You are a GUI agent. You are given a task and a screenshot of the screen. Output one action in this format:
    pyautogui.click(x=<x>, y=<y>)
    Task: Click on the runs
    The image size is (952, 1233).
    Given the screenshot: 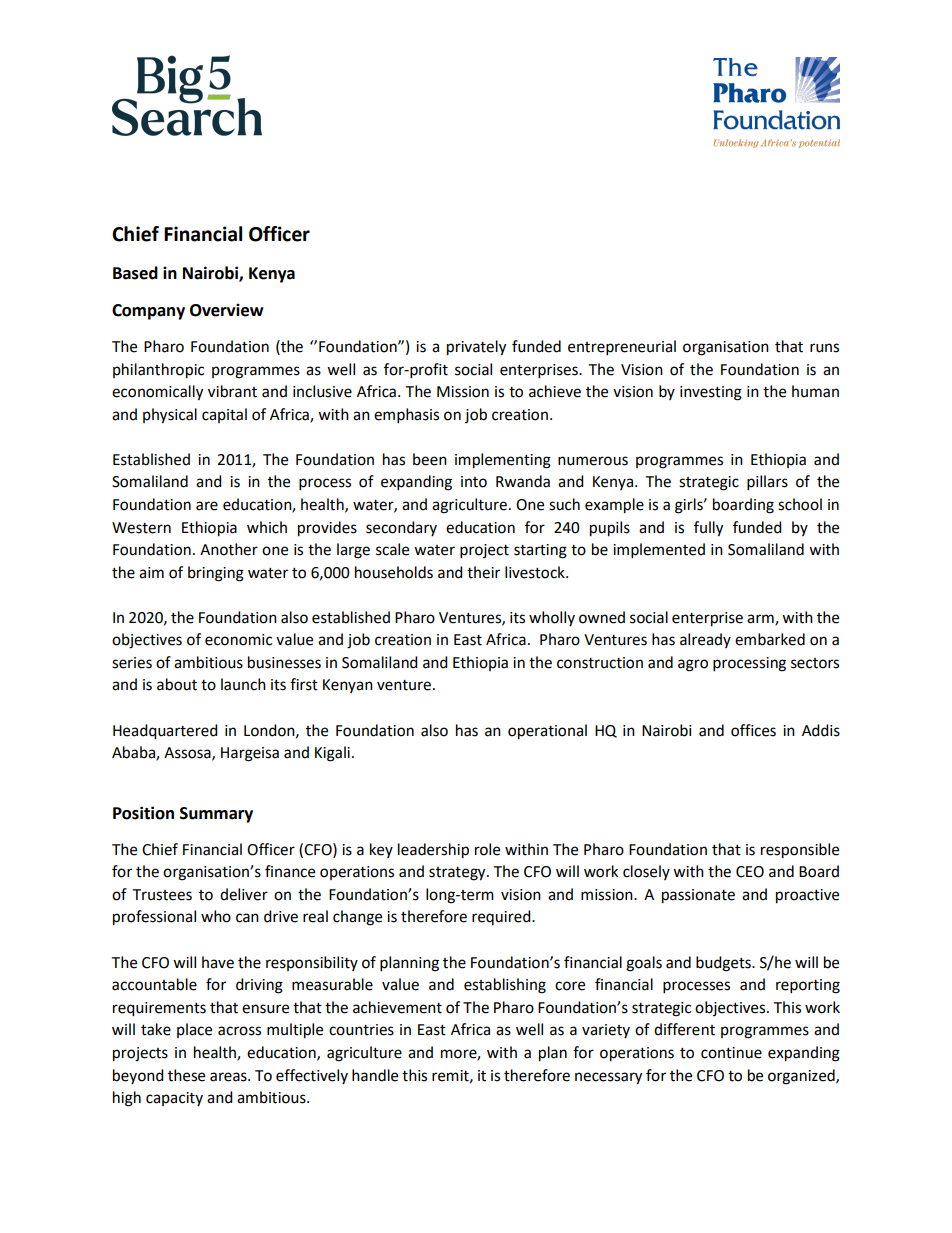 What is the action you would take?
    pyautogui.click(x=824, y=348)
